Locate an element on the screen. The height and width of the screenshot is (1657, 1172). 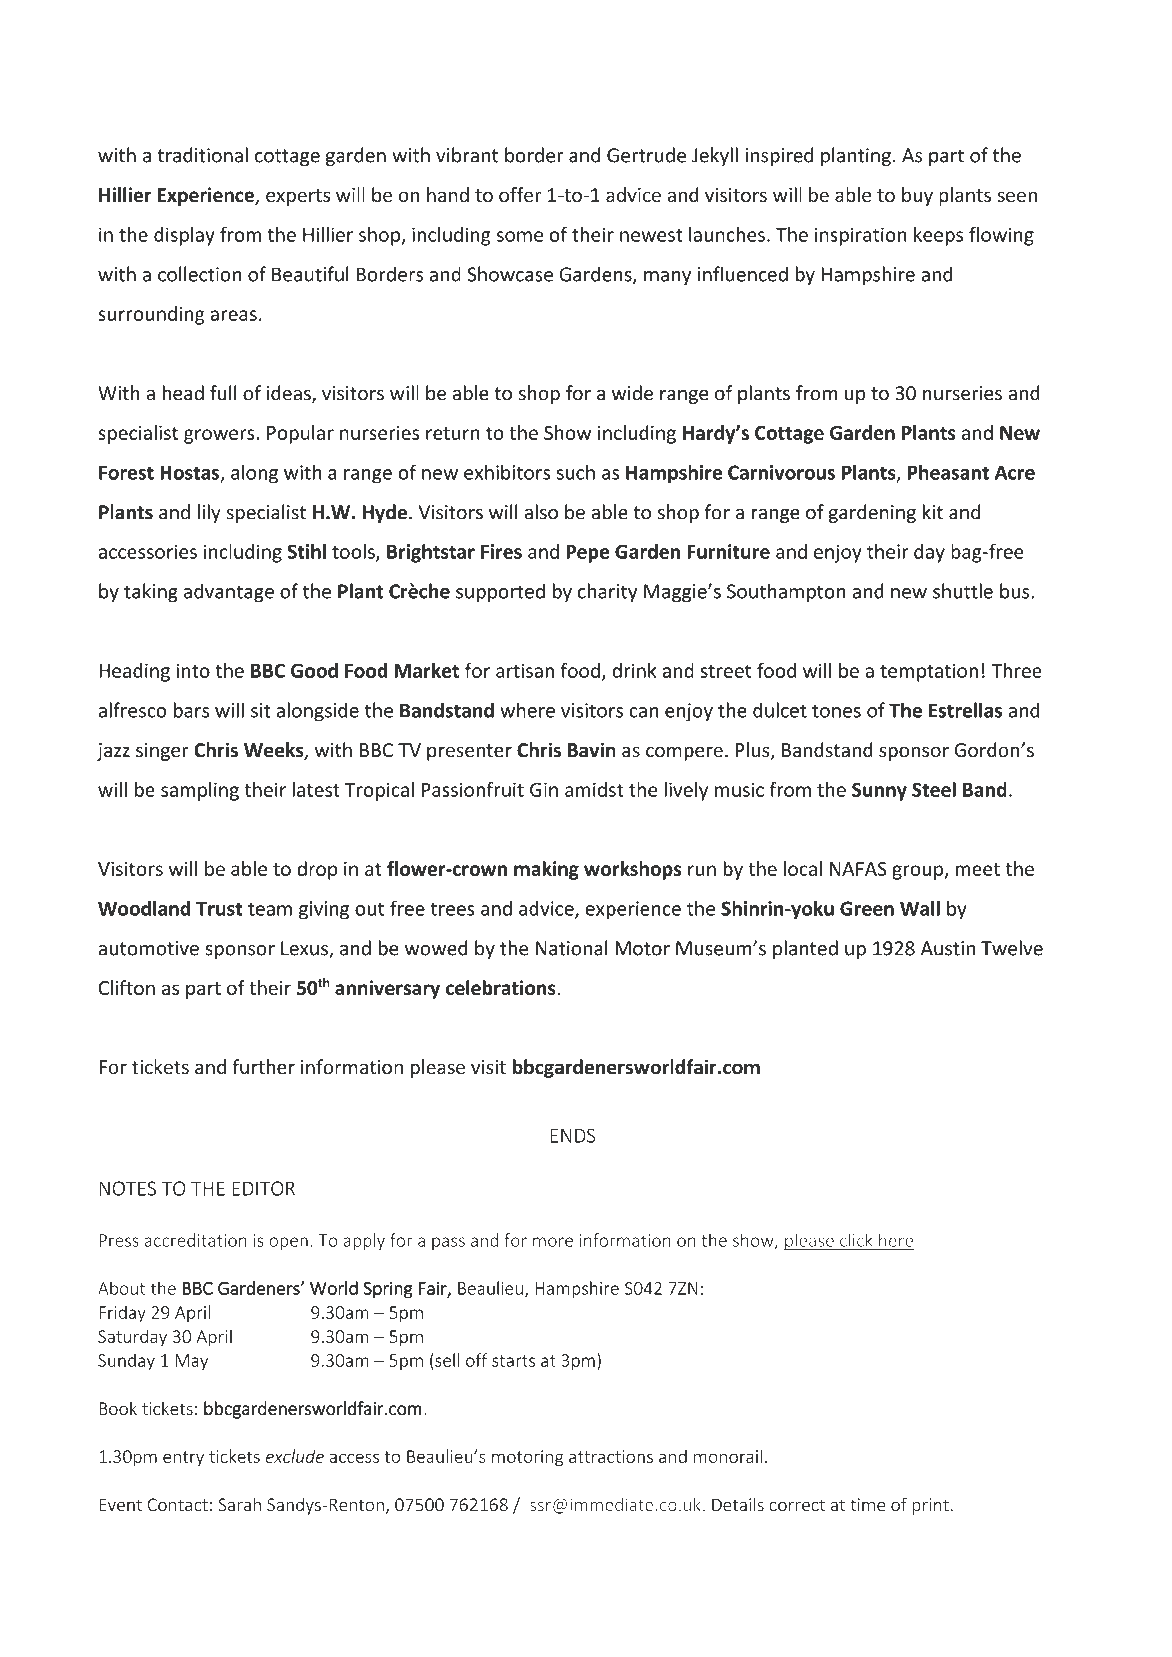
entry is located at coordinates (183, 1459).
